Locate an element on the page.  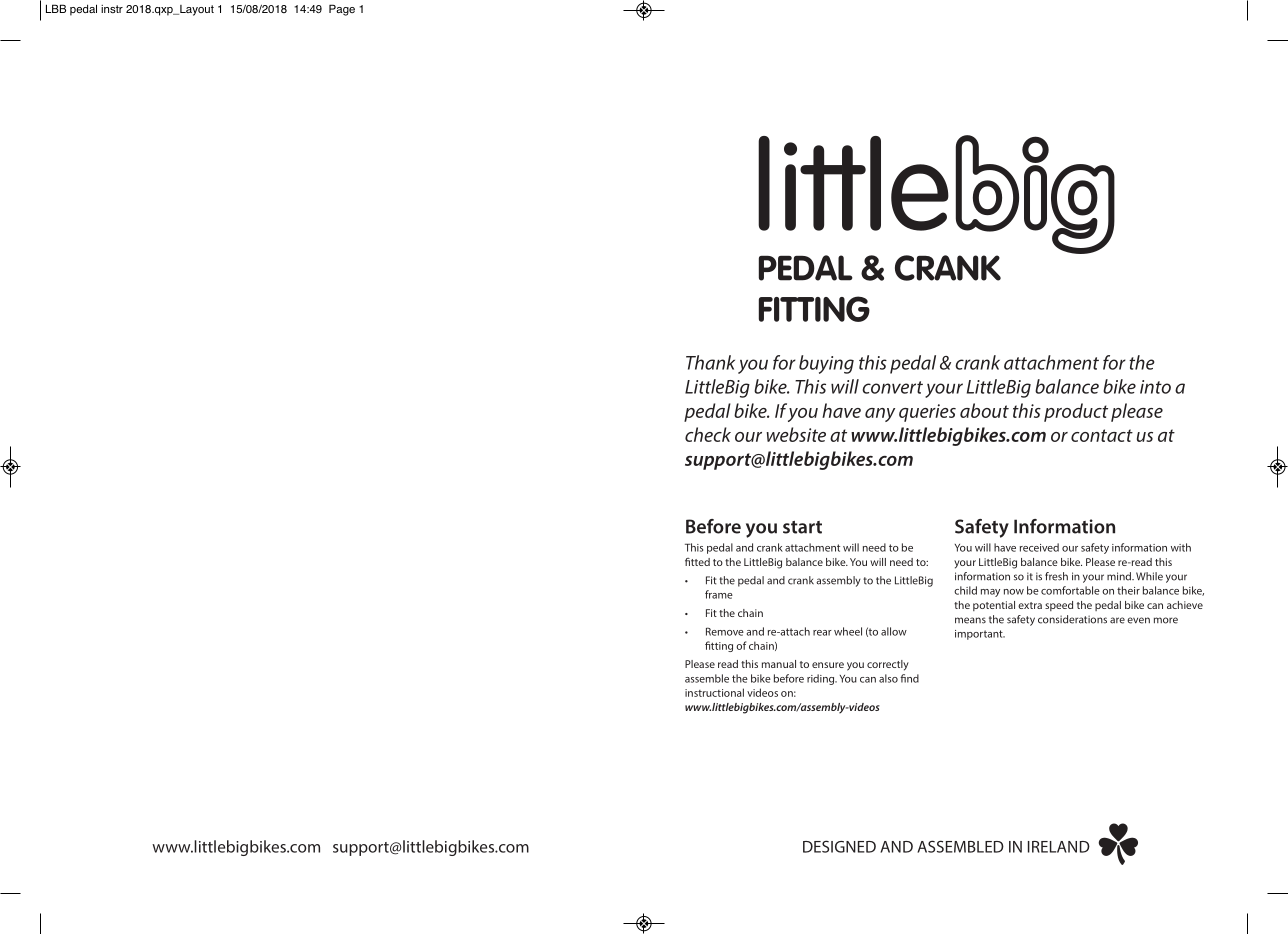
Page is located at coordinates (342, 10).
